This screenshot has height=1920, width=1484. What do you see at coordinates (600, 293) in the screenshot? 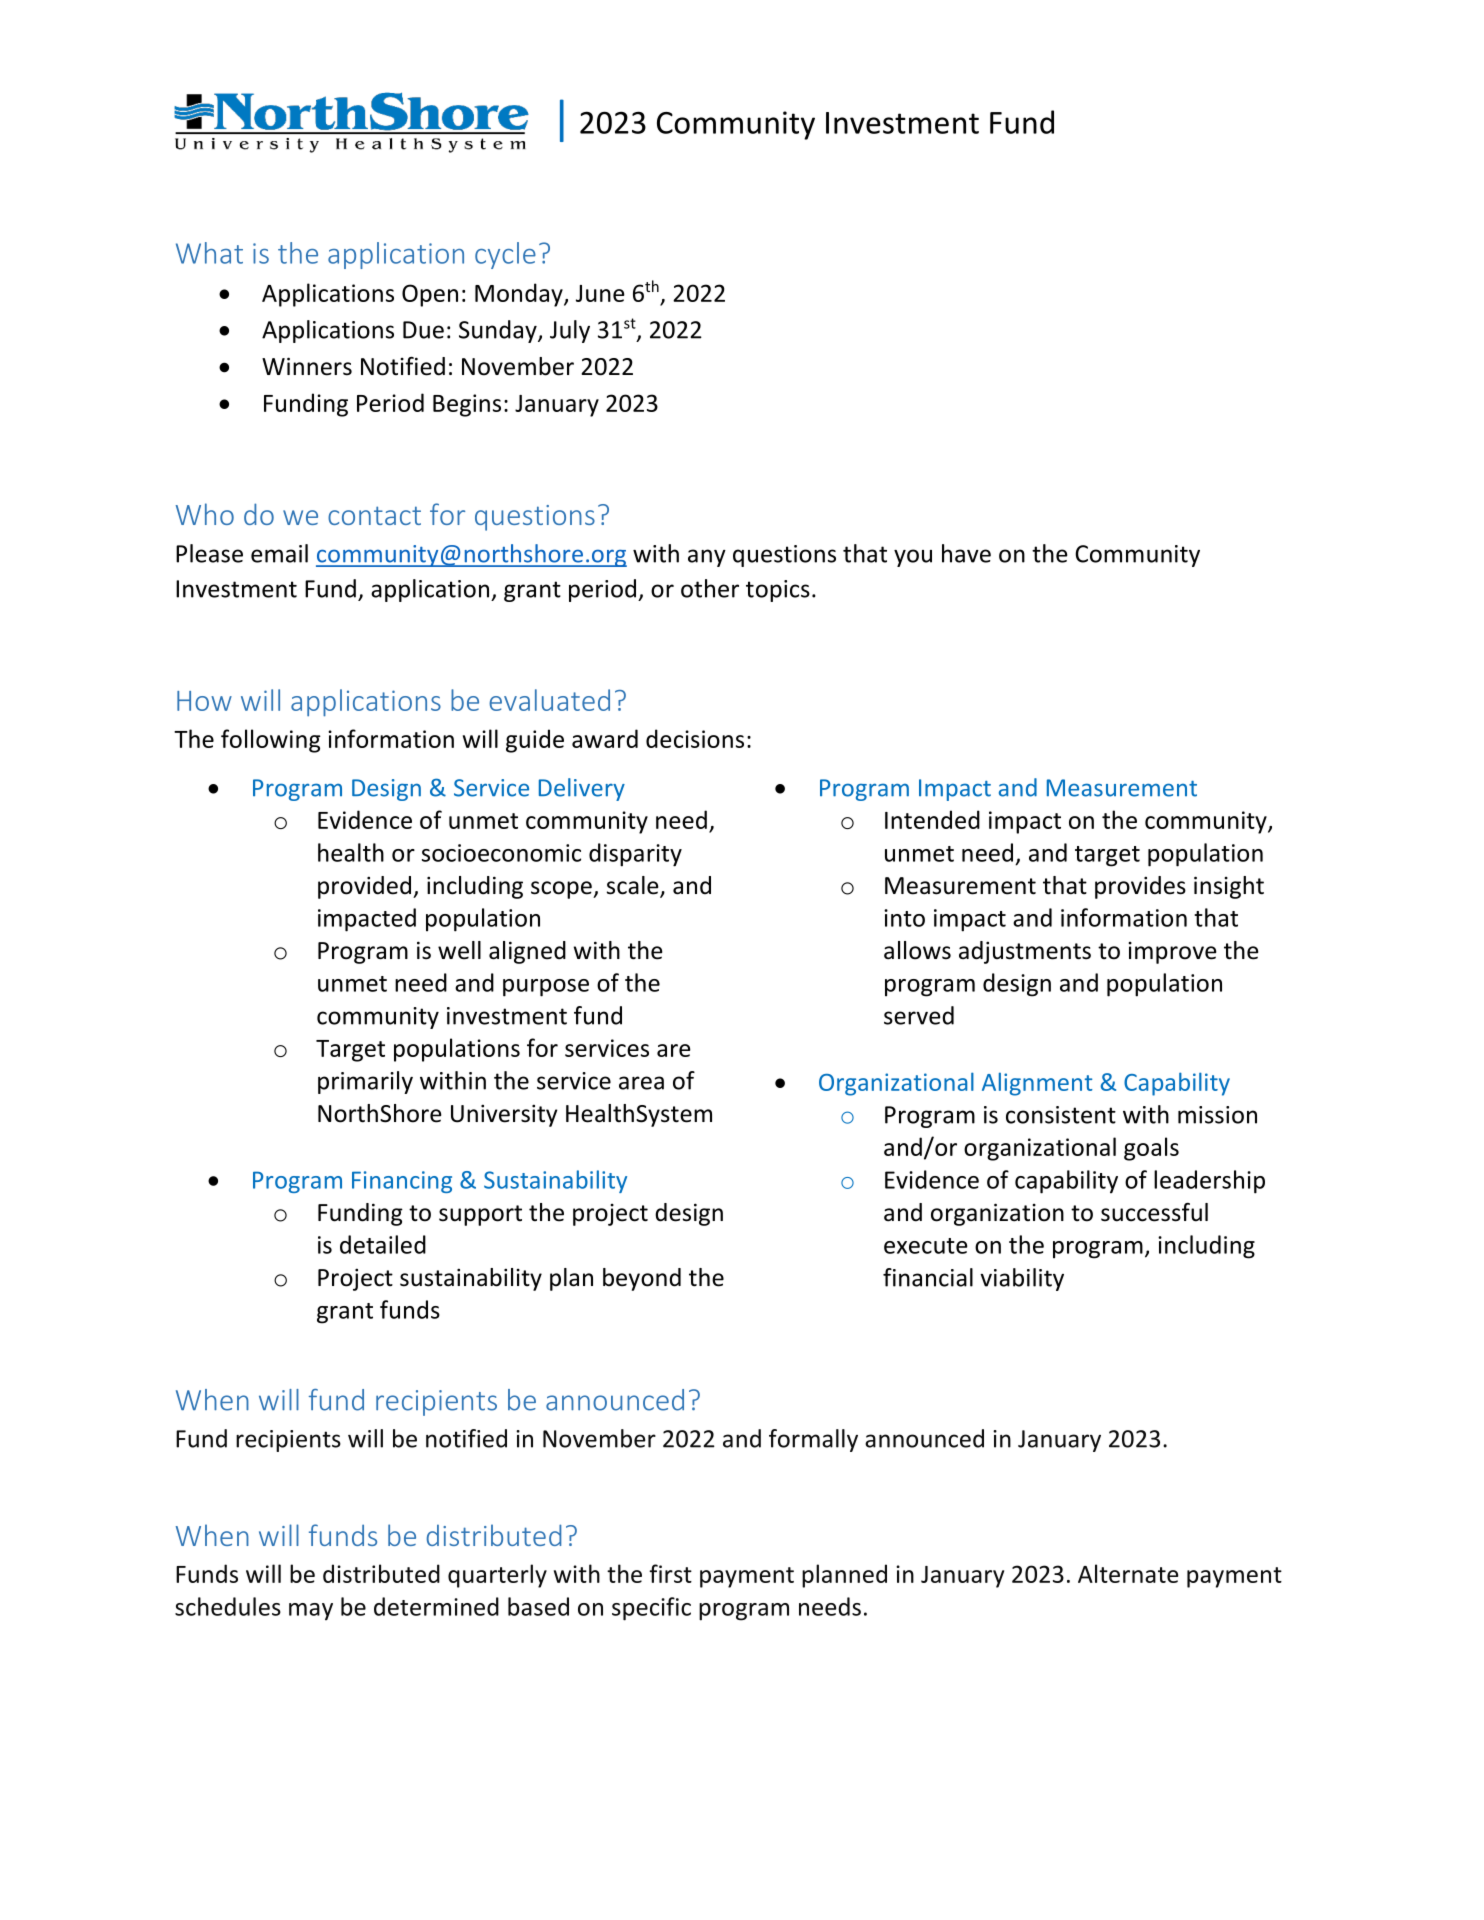
I see `June` at bounding box center [600, 293].
